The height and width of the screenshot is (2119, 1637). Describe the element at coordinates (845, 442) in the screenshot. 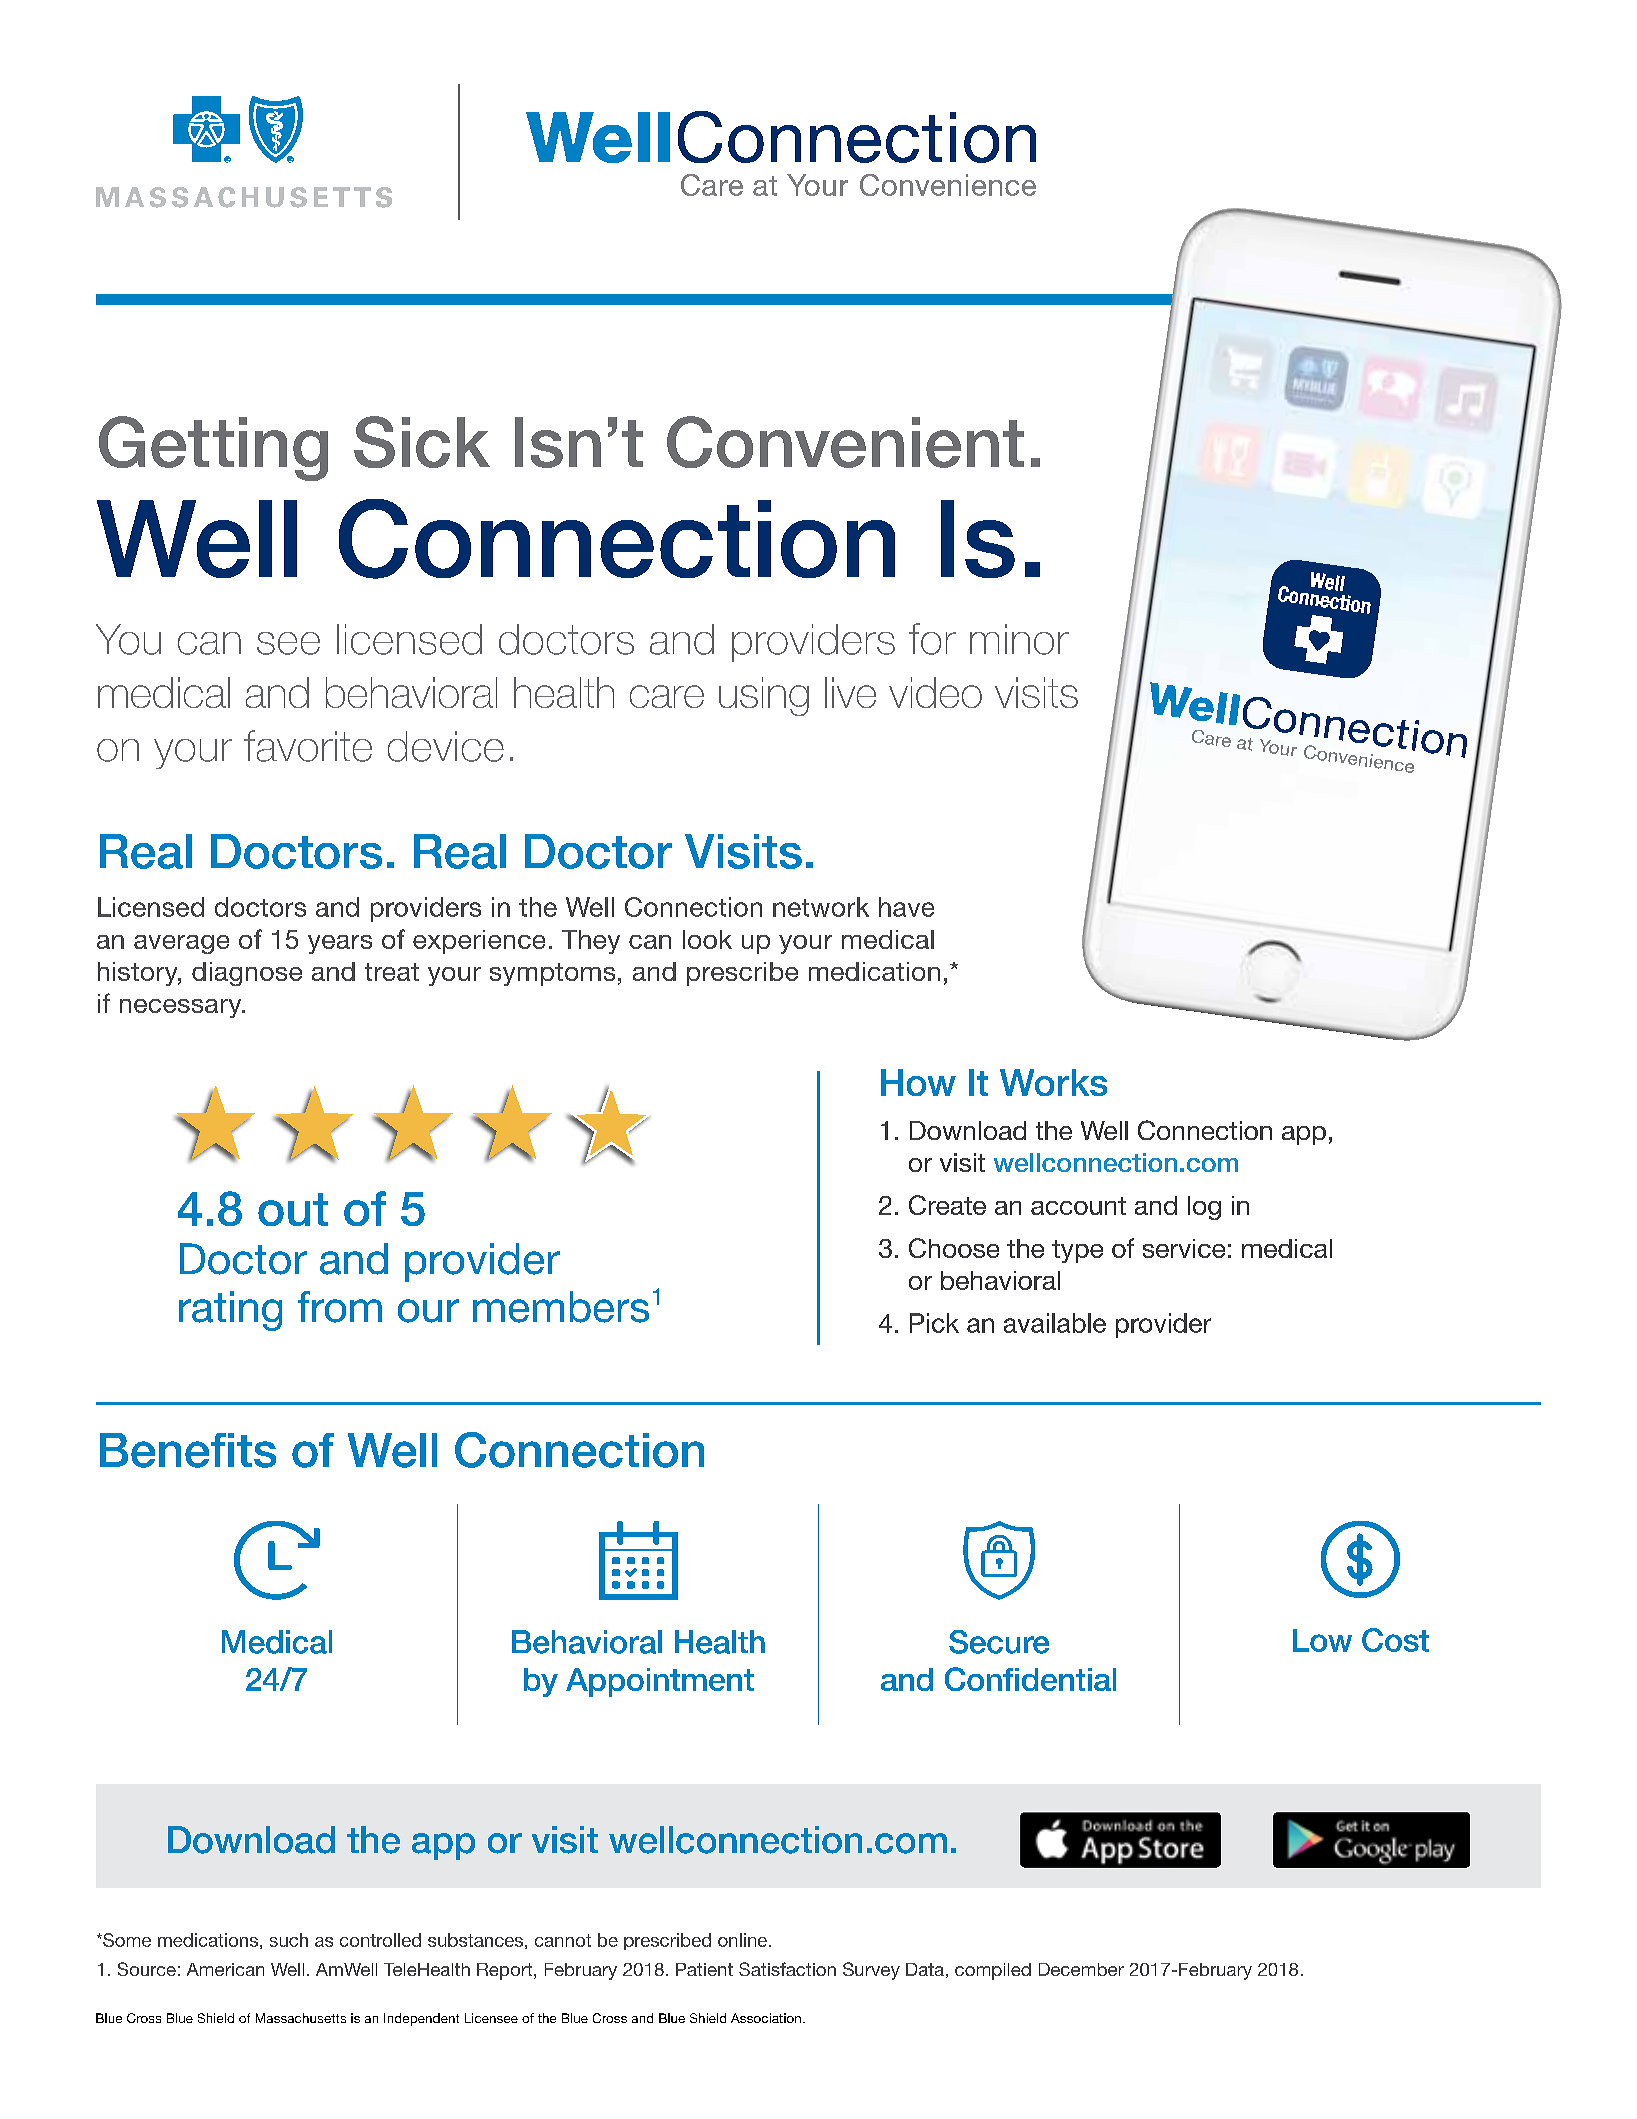

I see `Convenient` at that location.
